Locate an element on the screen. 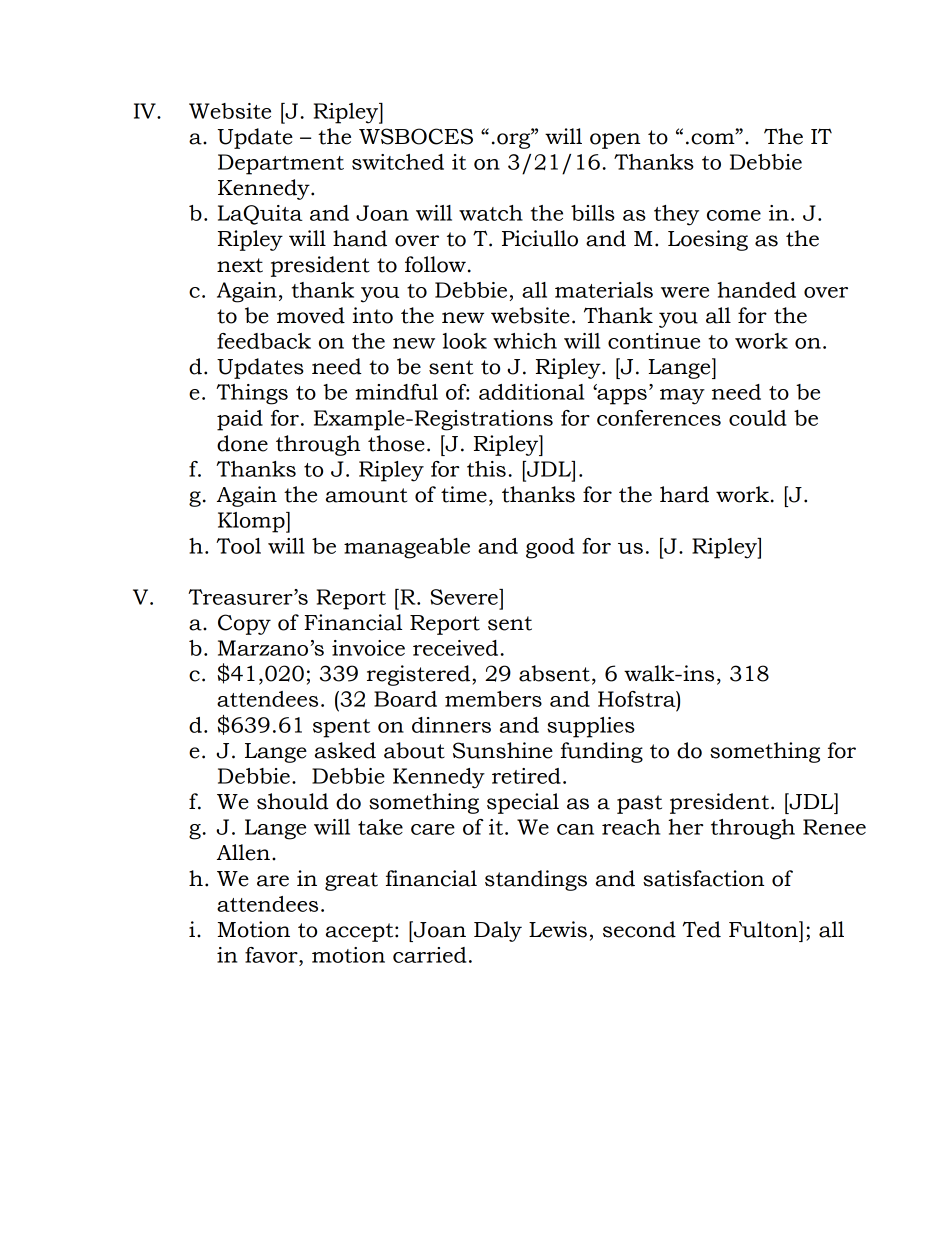 The image size is (952, 1233). hard is located at coordinates (684, 494).
